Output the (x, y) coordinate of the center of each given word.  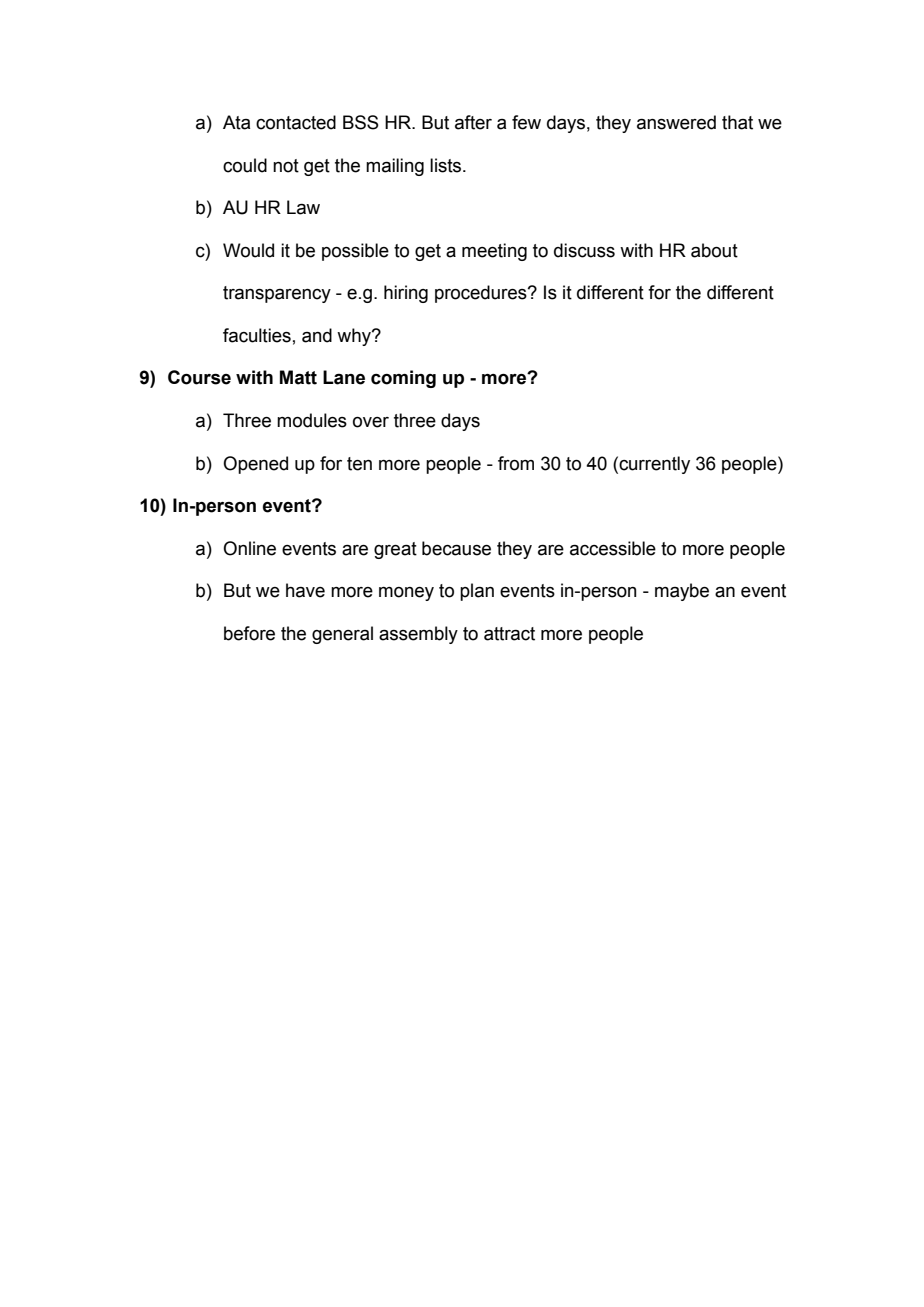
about (714, 250)
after (473, 122)
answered (676, 122)
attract (509, 634)
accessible (613, 548)
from (516, 463)
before (249, 633)
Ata (236, 122)
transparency (277, 294)
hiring (406, 294)
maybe (682, 592)
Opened (255, 465)
